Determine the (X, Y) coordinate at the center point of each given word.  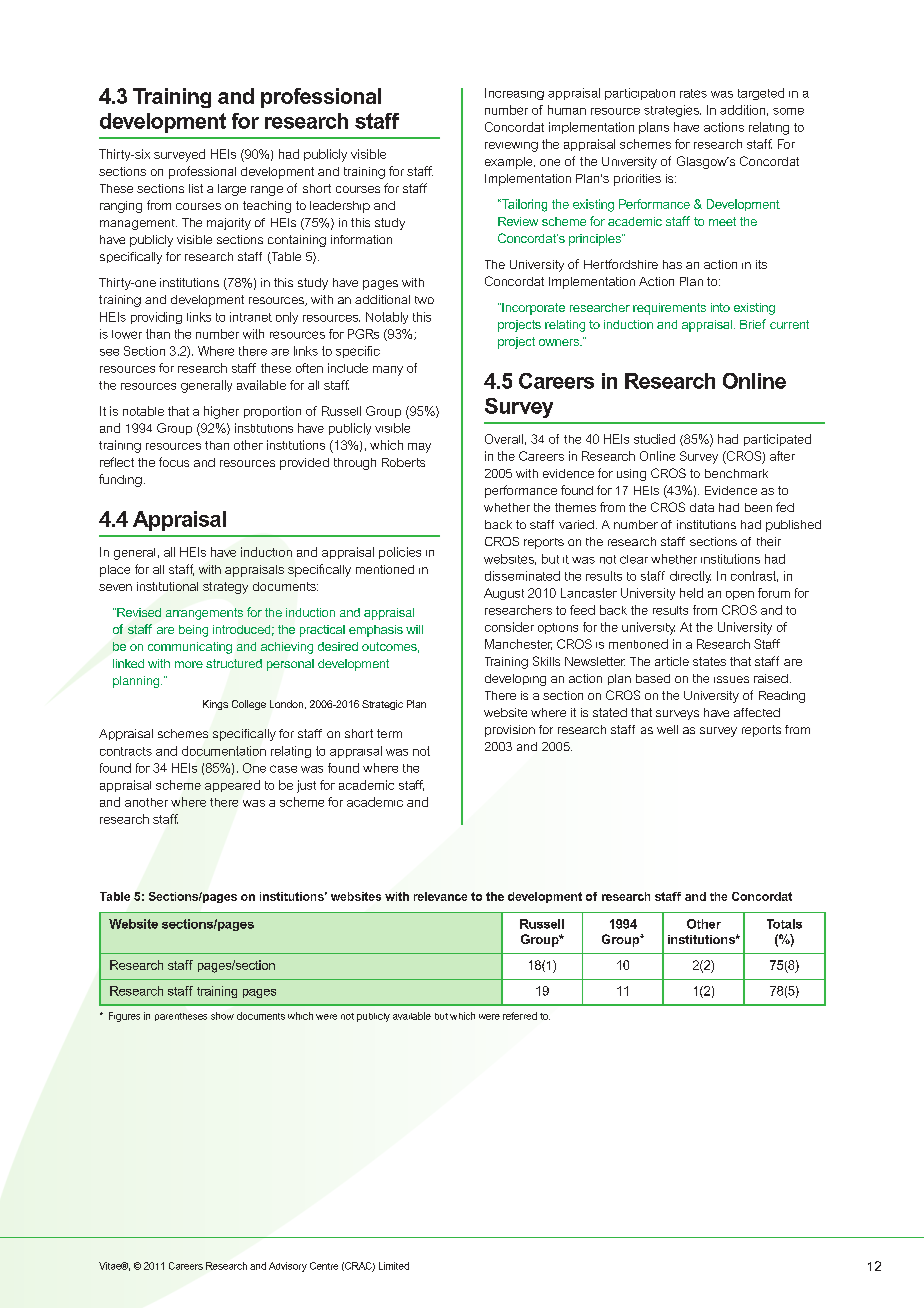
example (510, 163)
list (196, 188)
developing (515, 680)
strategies (672, 111)
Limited (394, 1266)
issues (731, 679)
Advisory (288, 1267)
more (189, 664)
